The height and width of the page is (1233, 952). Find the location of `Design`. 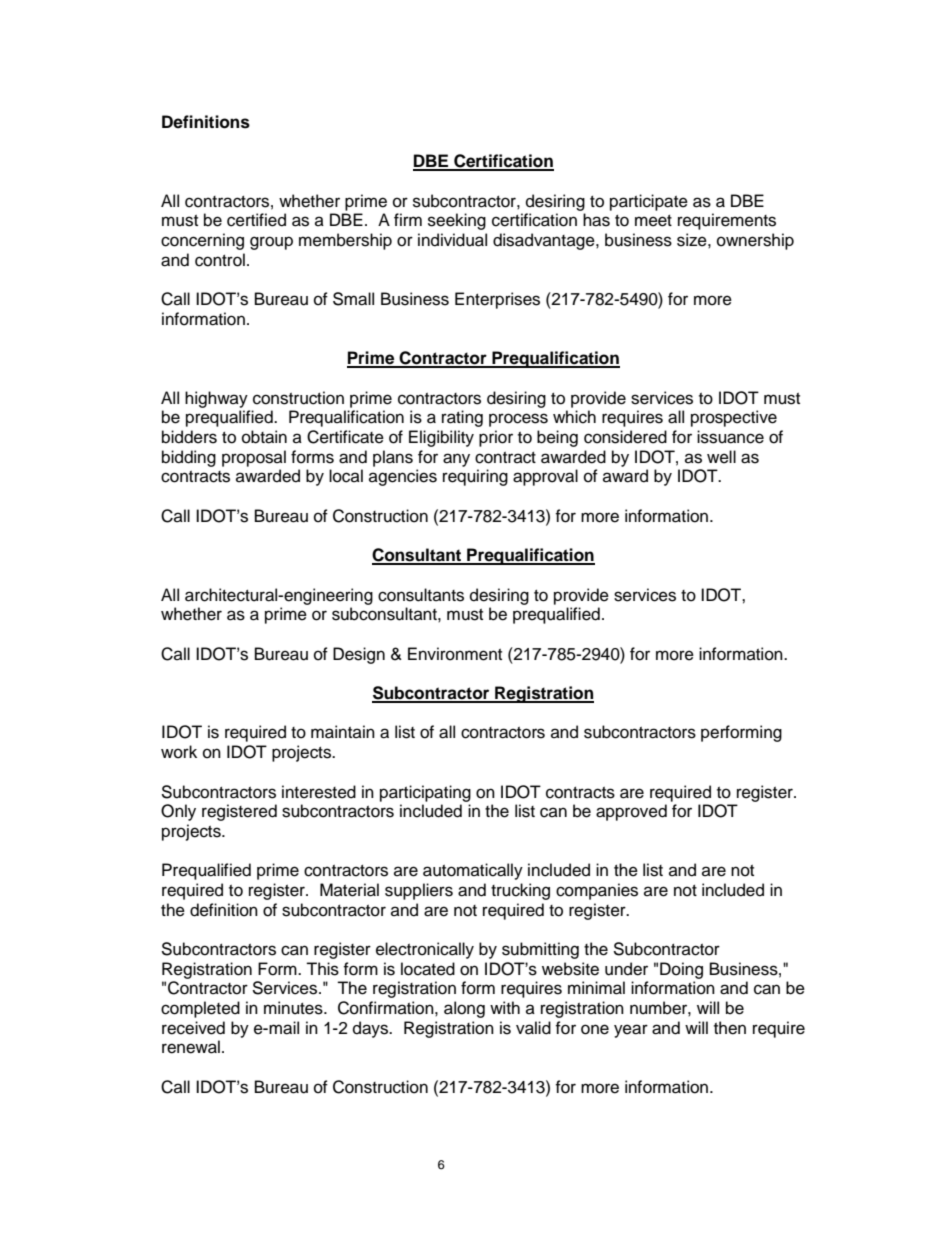

Design is located at coordinates (359, 655).
